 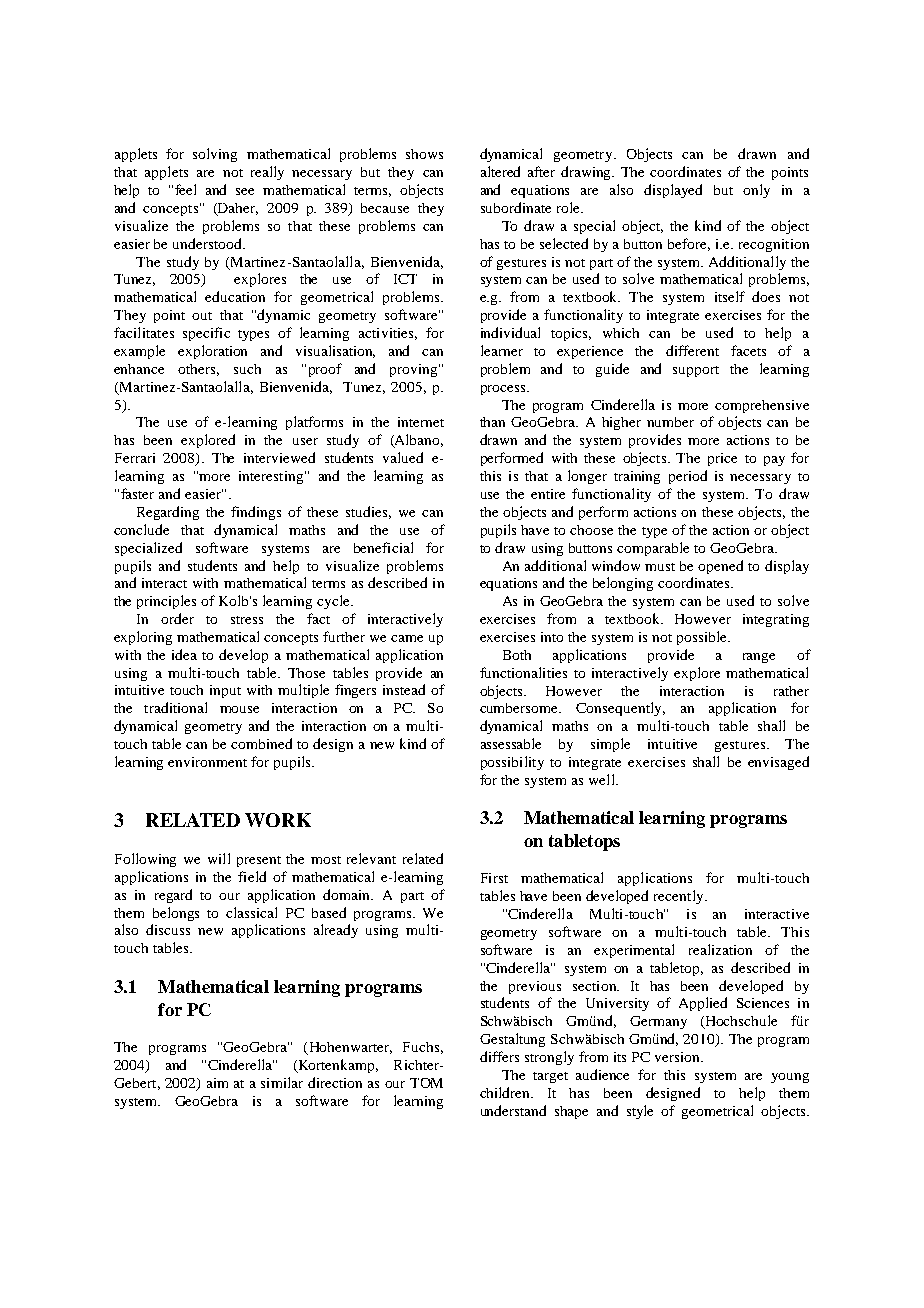 I want to click on First, so click(x=494, y=878).
